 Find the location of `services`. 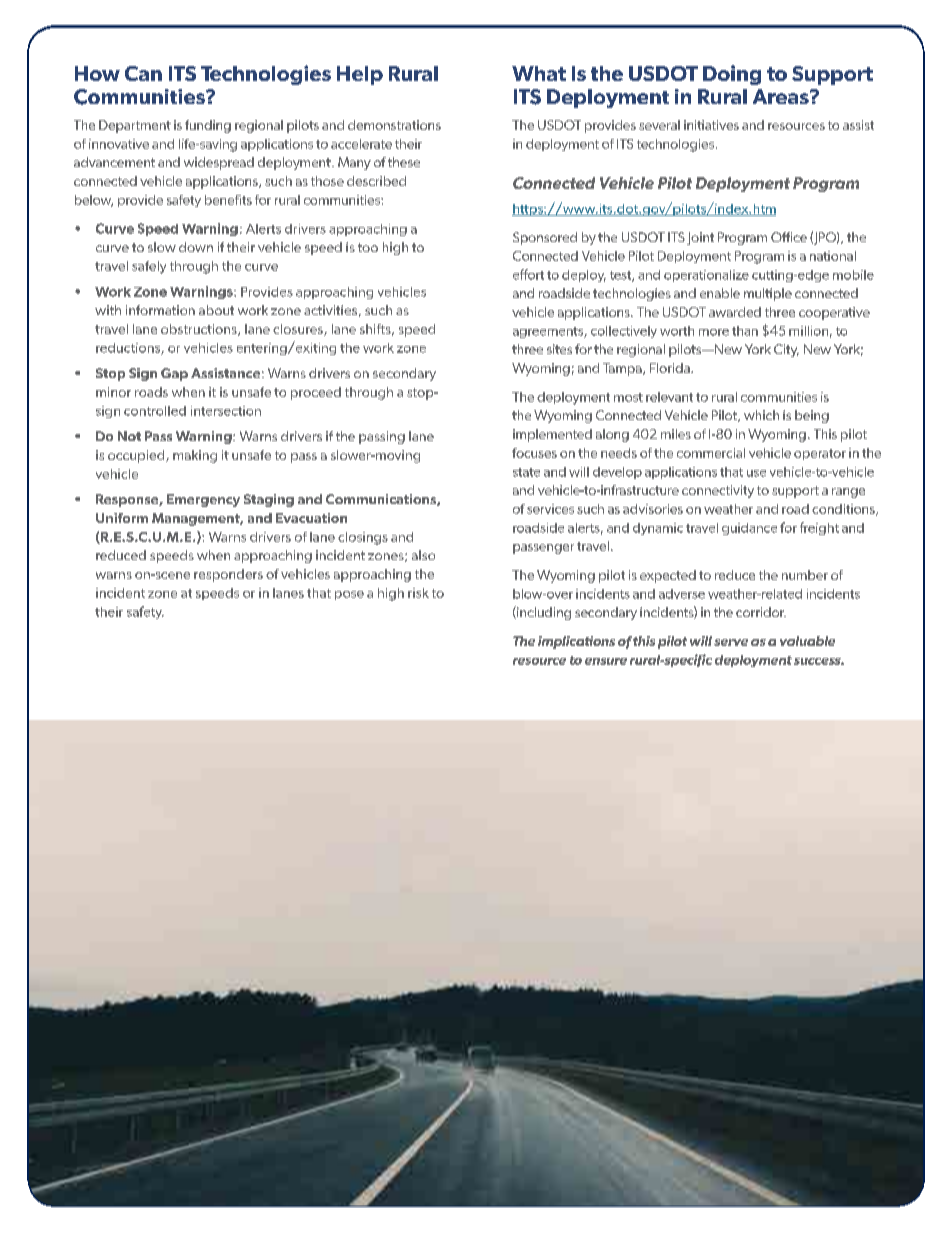

services is located at coordinates (550, 509).
